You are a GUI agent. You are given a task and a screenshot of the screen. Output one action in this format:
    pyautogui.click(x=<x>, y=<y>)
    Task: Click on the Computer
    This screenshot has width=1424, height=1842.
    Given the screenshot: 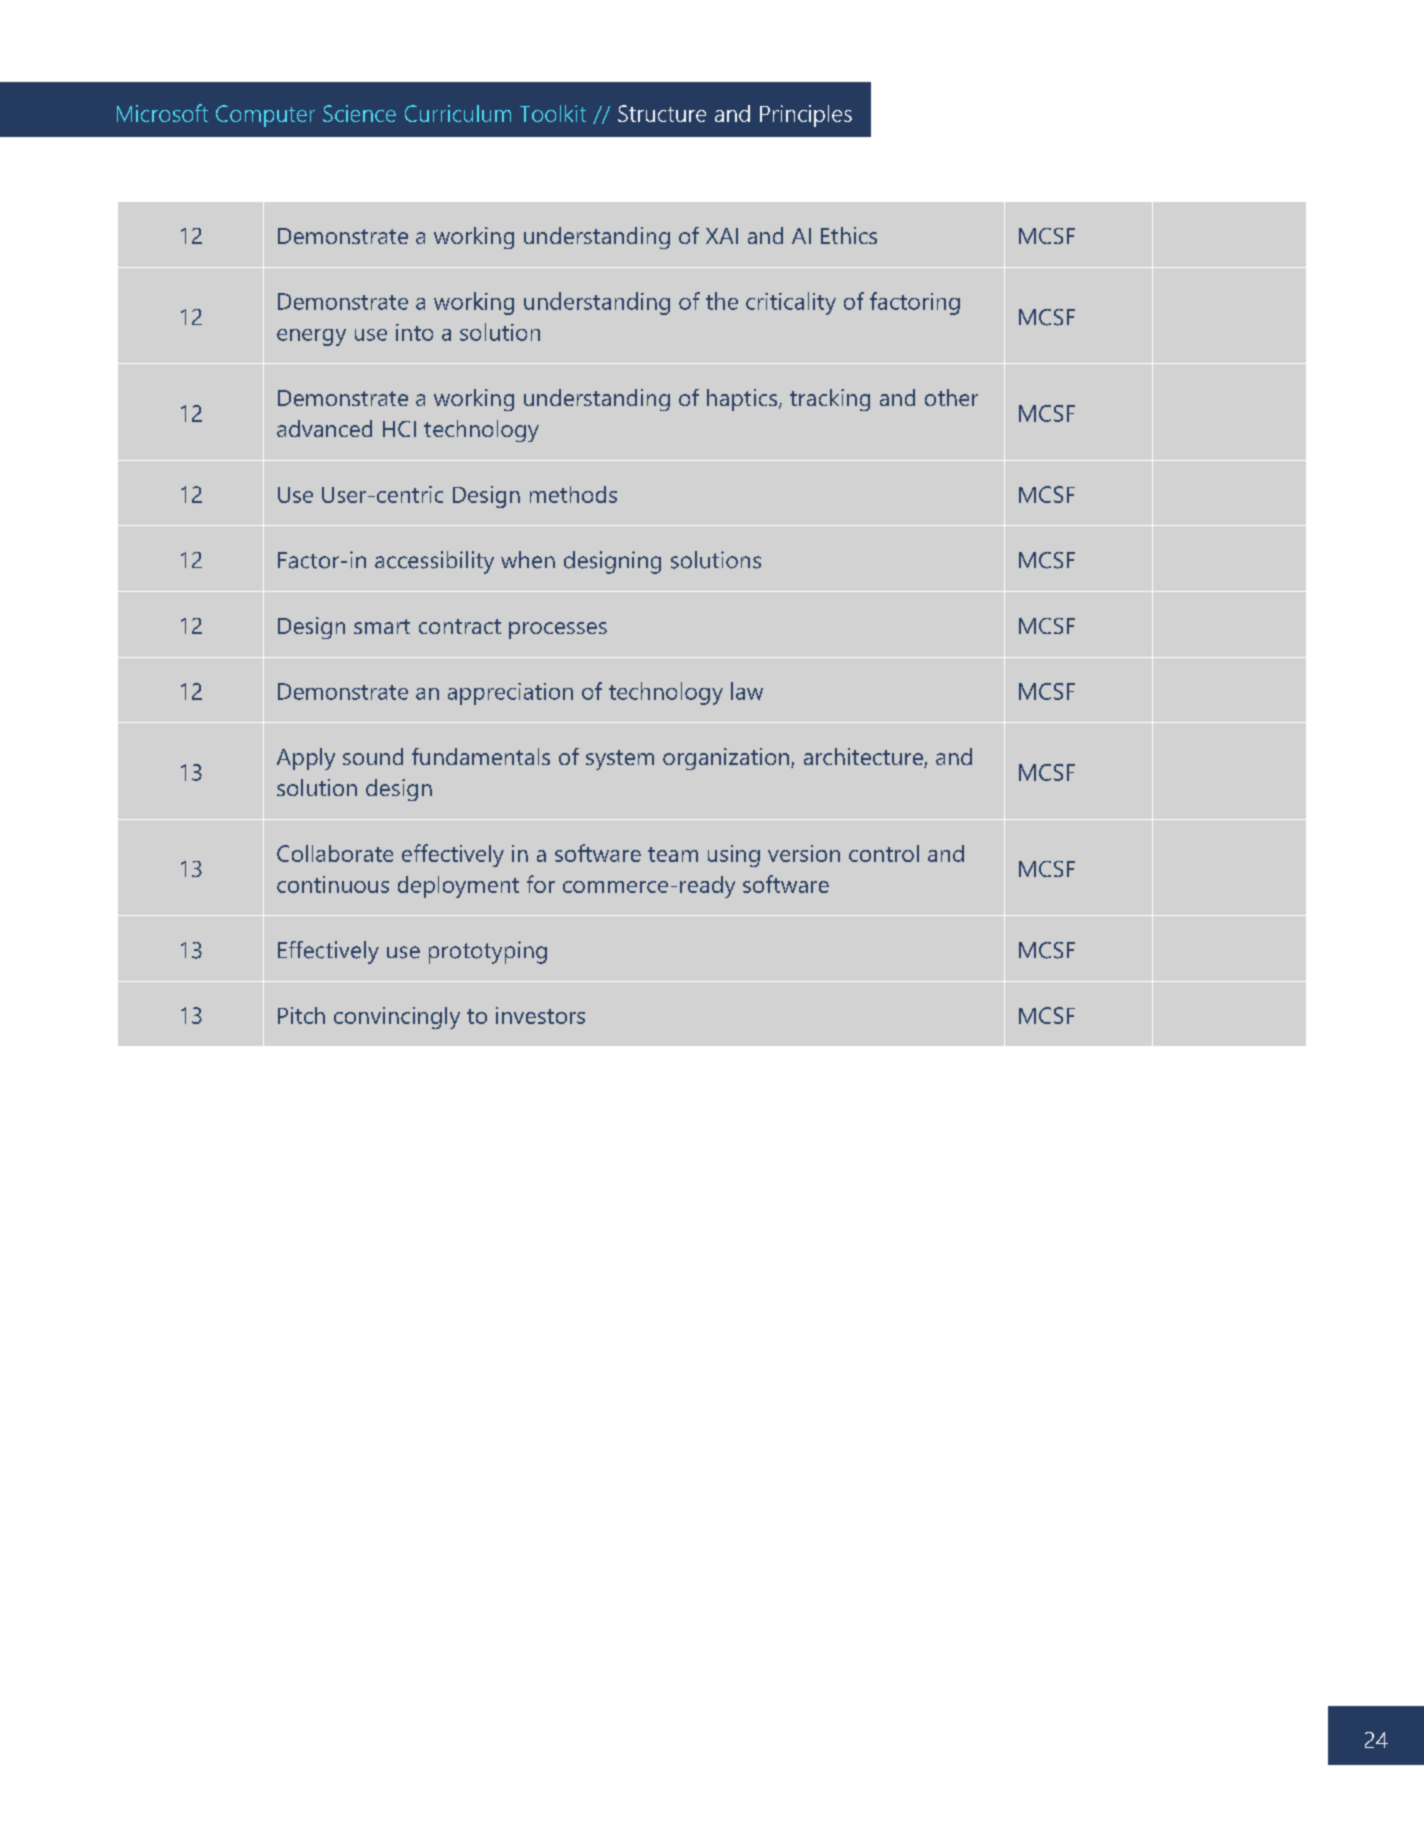 What is the action you would take?
    pyautogui.click(x=265, y=116)
